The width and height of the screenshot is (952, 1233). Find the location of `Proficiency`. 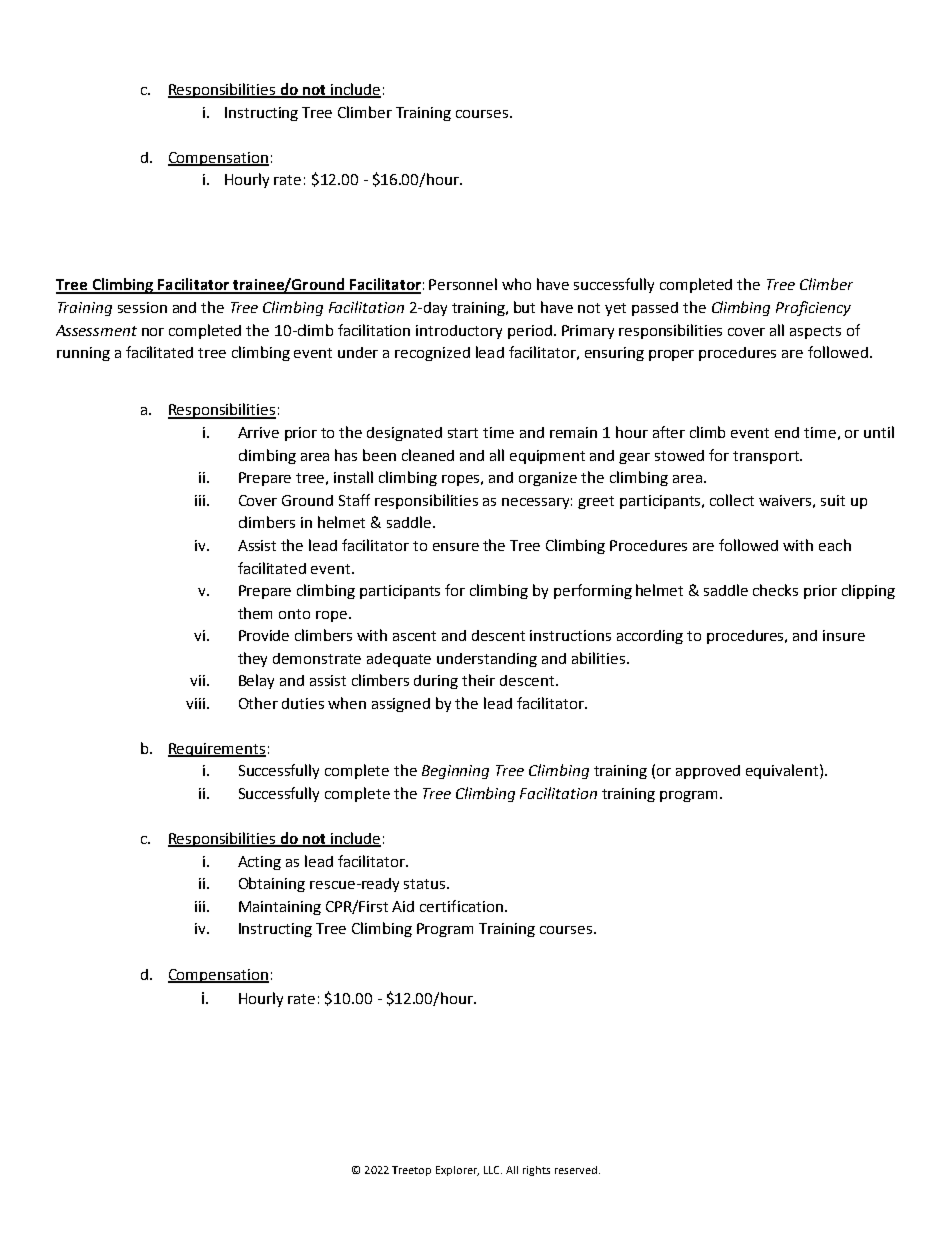

Proficiency is located at coordinates (813, 308).
